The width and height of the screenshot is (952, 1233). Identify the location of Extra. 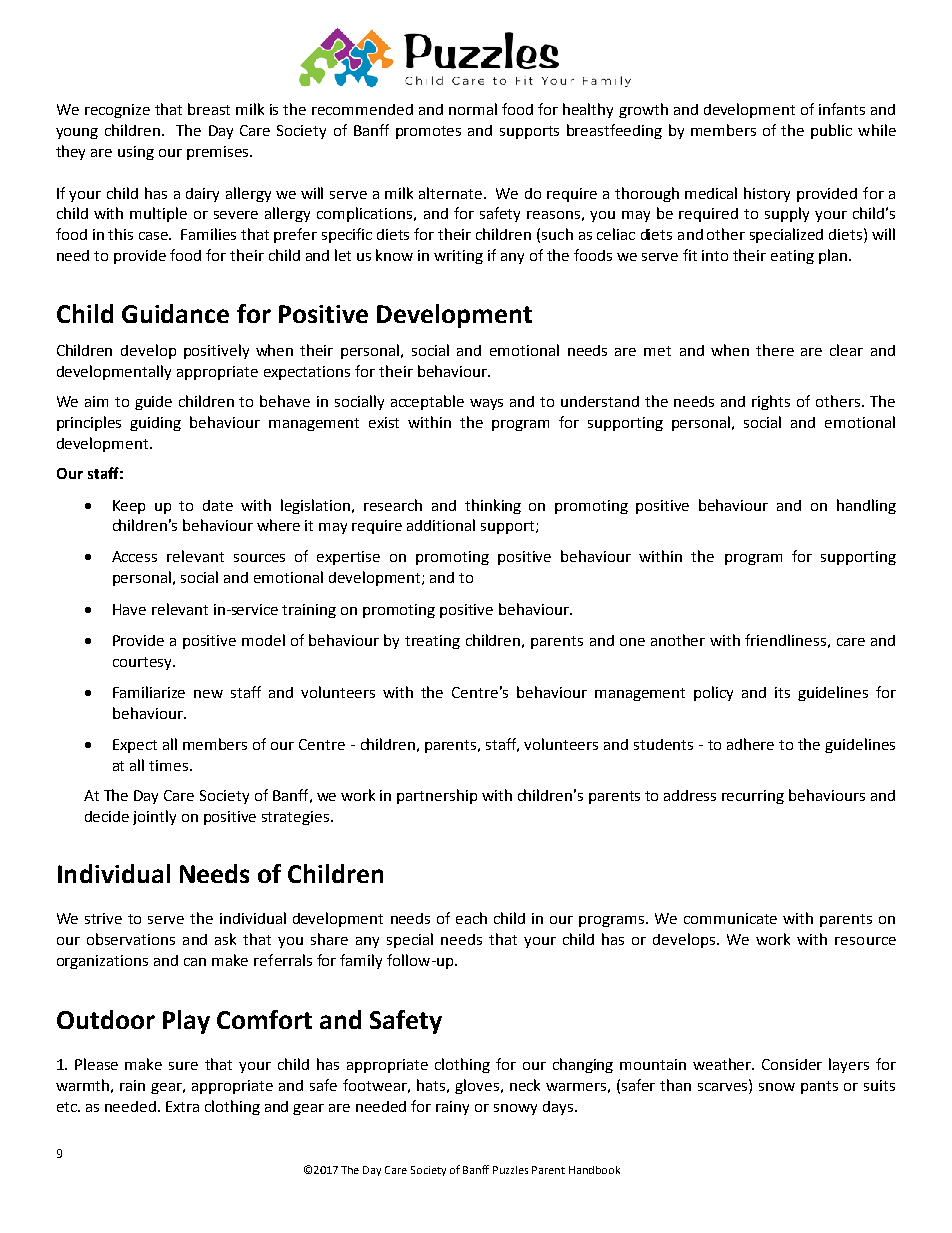
(182, 1106).
